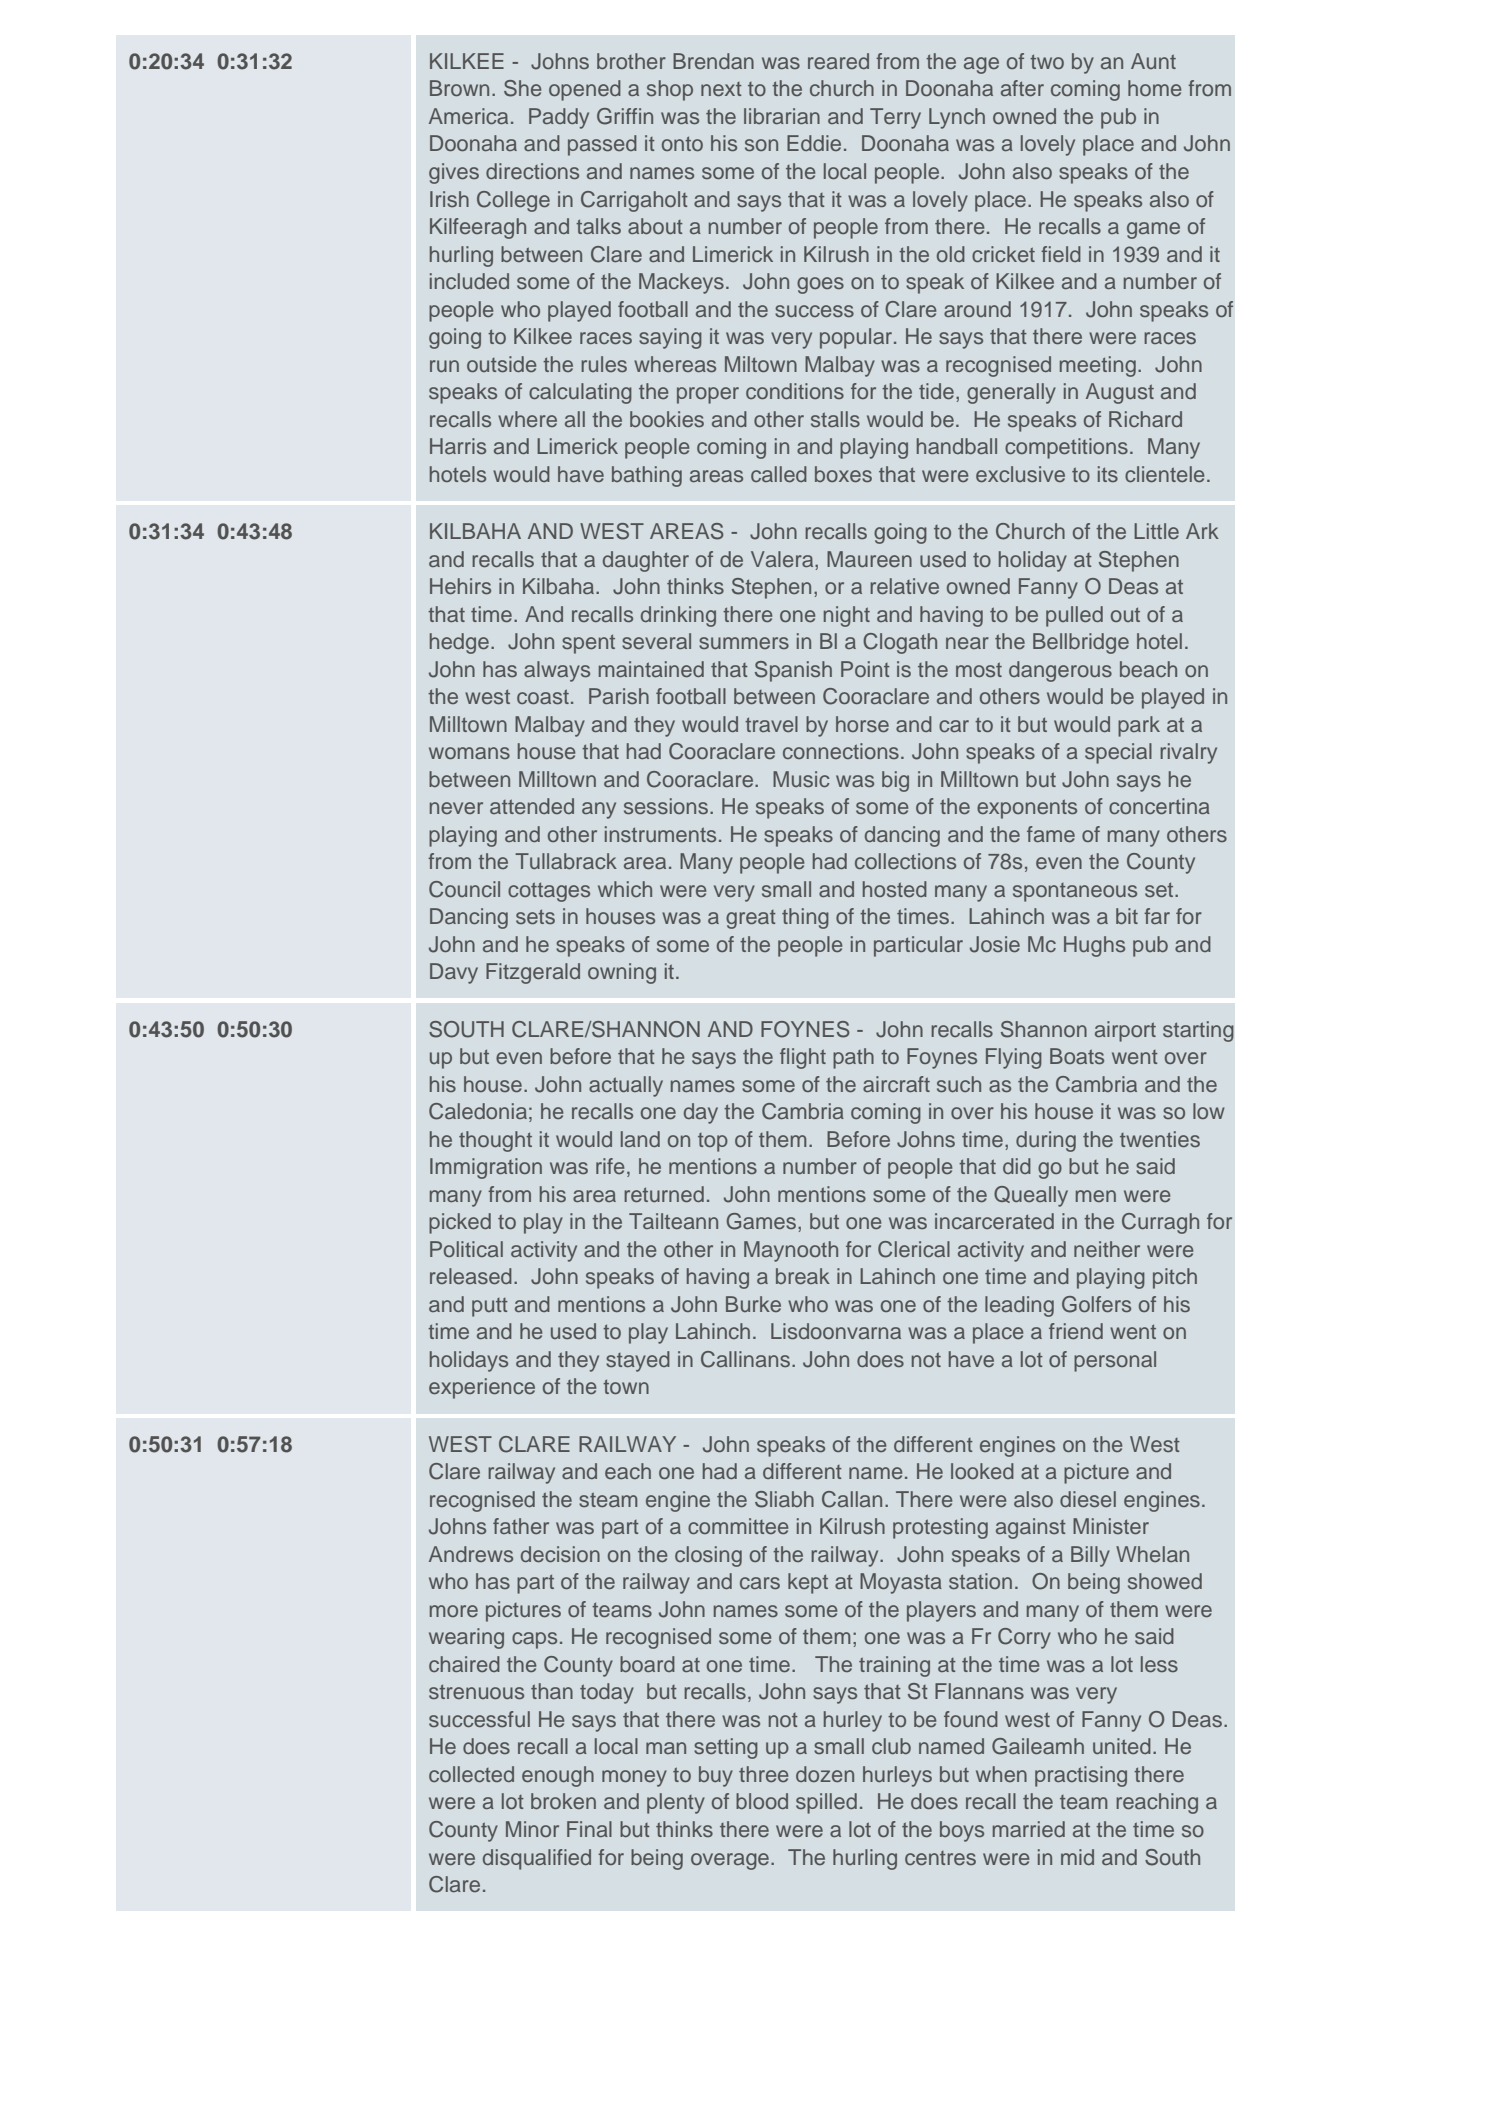  Describe the element at coordinates (580, 393) in the screenshot. I see `calculating` at that location.
